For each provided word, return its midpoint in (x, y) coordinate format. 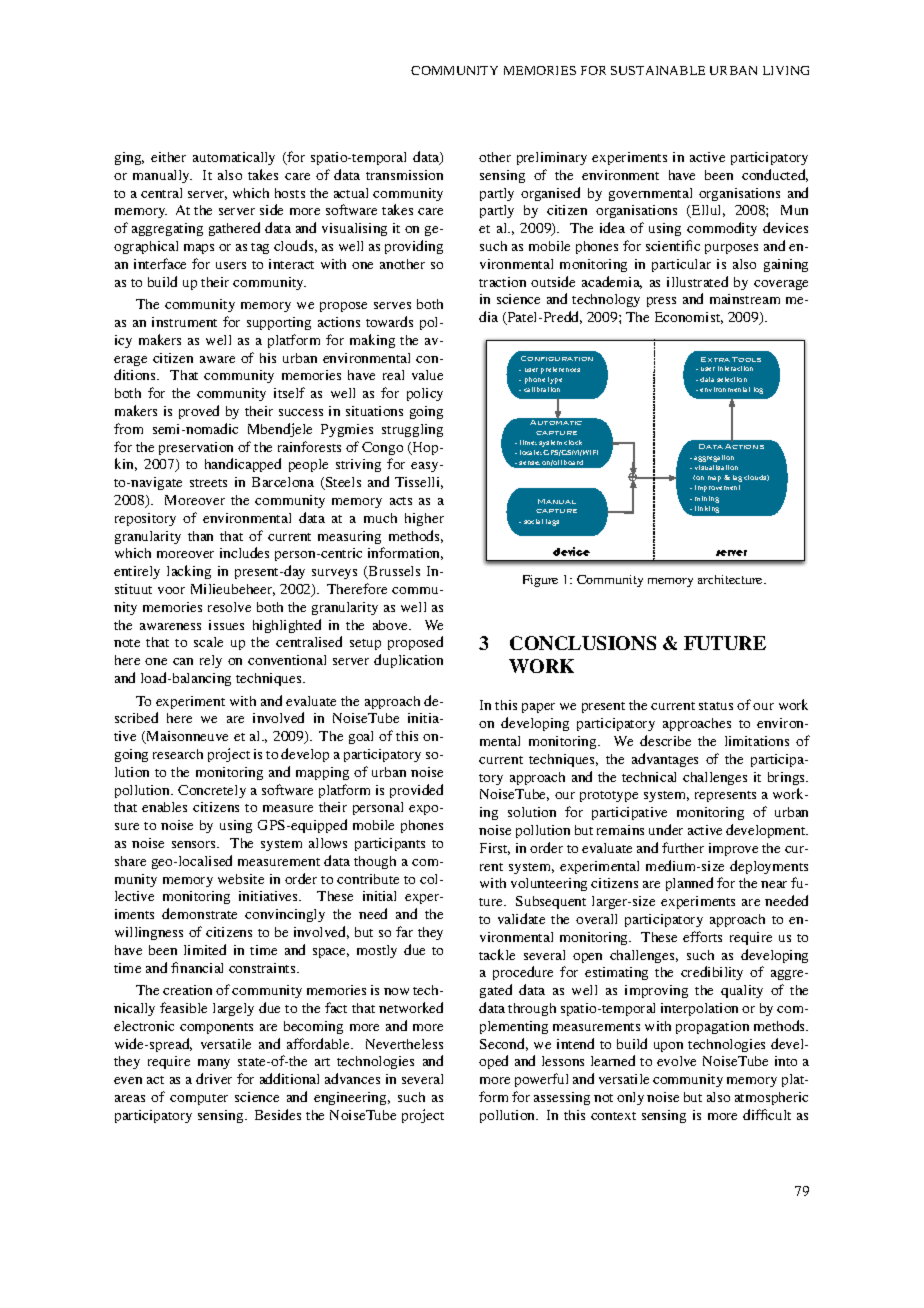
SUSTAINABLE (658, 70)
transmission (404, 175)
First (495, 849)
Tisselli (419, 483)
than (200, 536)
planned (689, 884)
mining (707, 499)
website (241, 879)
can (183, 661)
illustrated (697, 281)
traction (502, 282)
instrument (184, 322)
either (168, 157)
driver (214, 1078)
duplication (408, 661)
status (716, 706)
